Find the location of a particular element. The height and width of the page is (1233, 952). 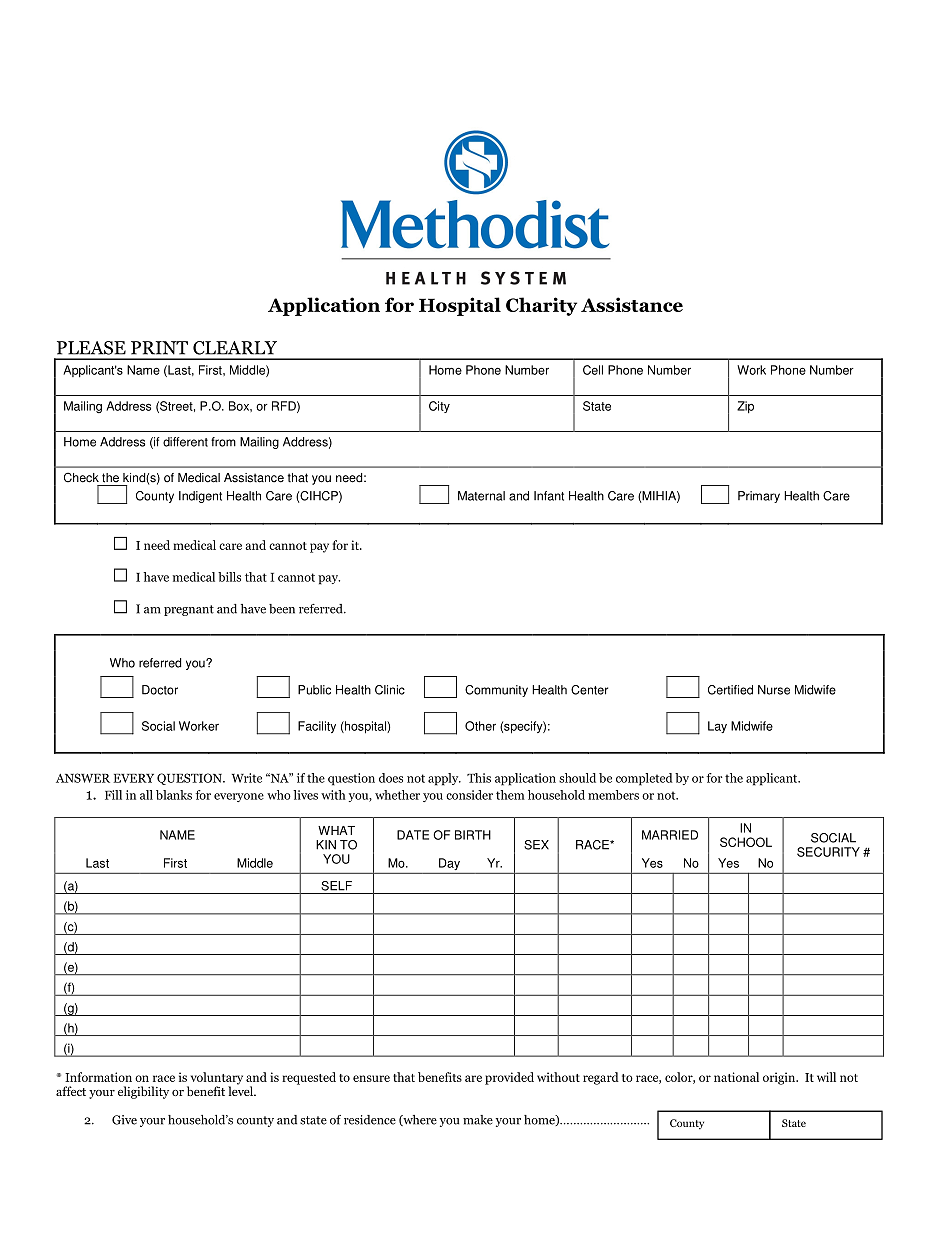

Zip is located at coordinates (745, 407).
